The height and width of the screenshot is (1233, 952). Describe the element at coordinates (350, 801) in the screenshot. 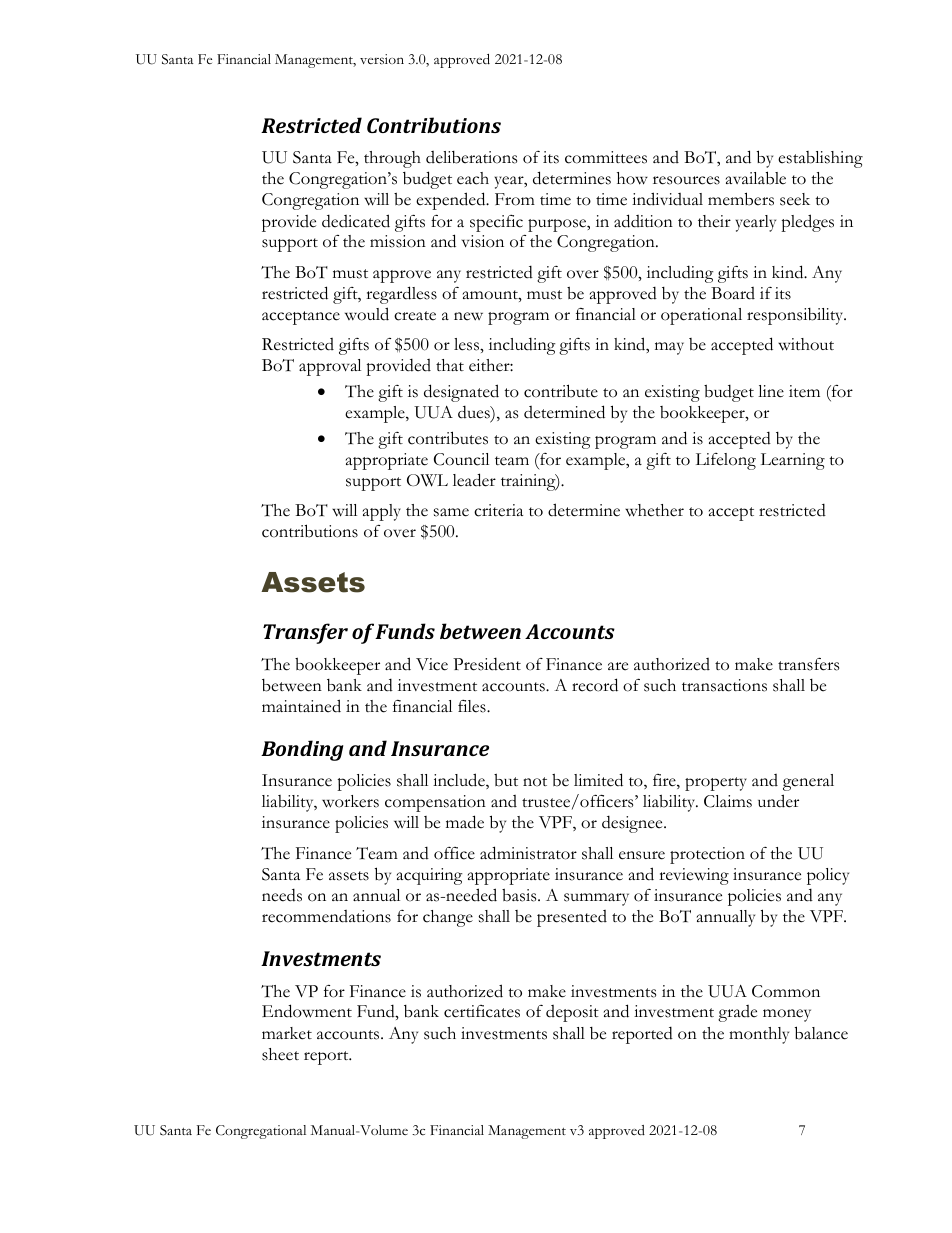

I see `workers` at that location.
